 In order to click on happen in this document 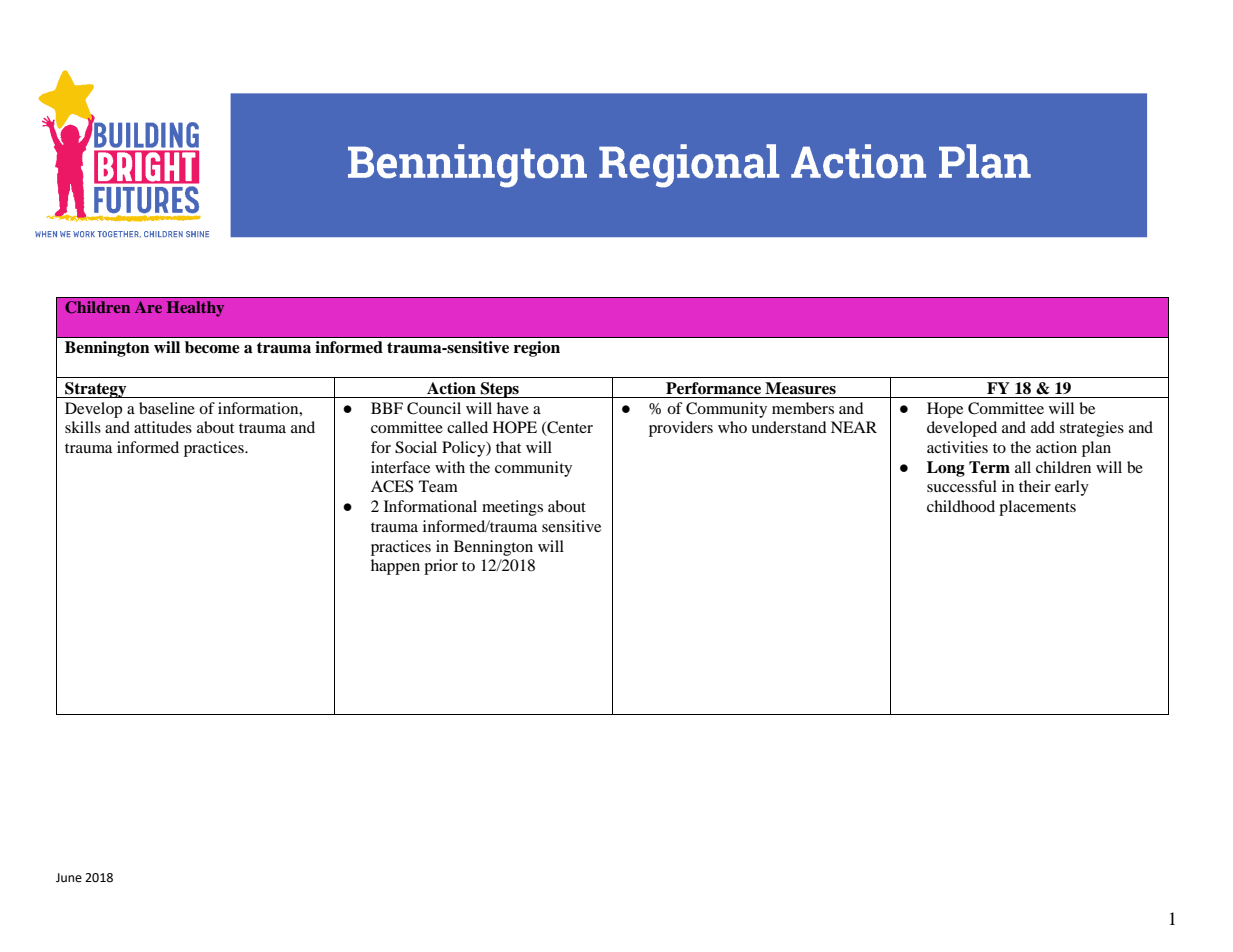, I will do `click(395, 567)`.
